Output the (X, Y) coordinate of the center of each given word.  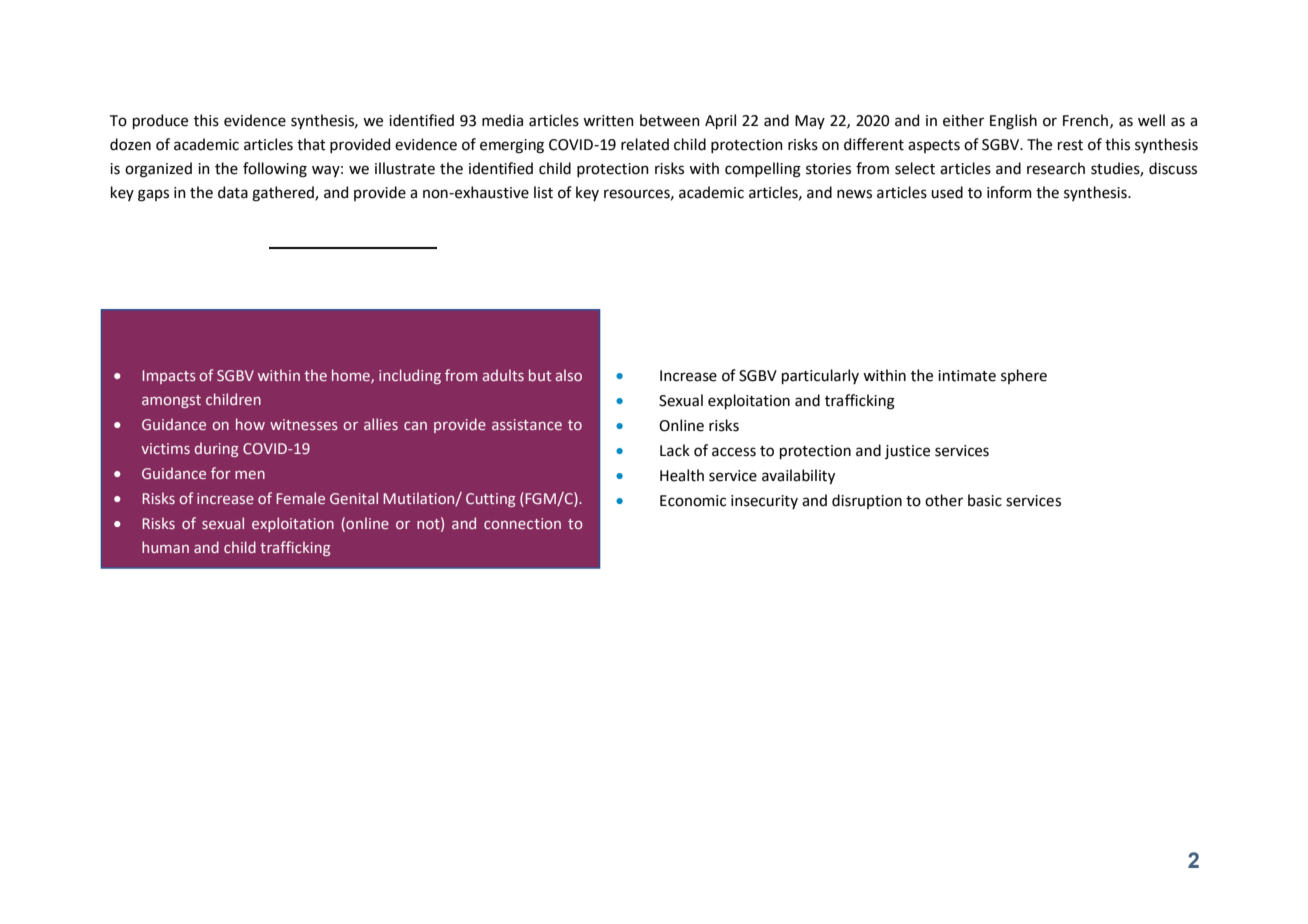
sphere (1024, 376)
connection (522, 523)
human (165, 547)
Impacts (169, 377)
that (311, 144)
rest (1070, 145)
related (645, 144)
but (540, 375)
